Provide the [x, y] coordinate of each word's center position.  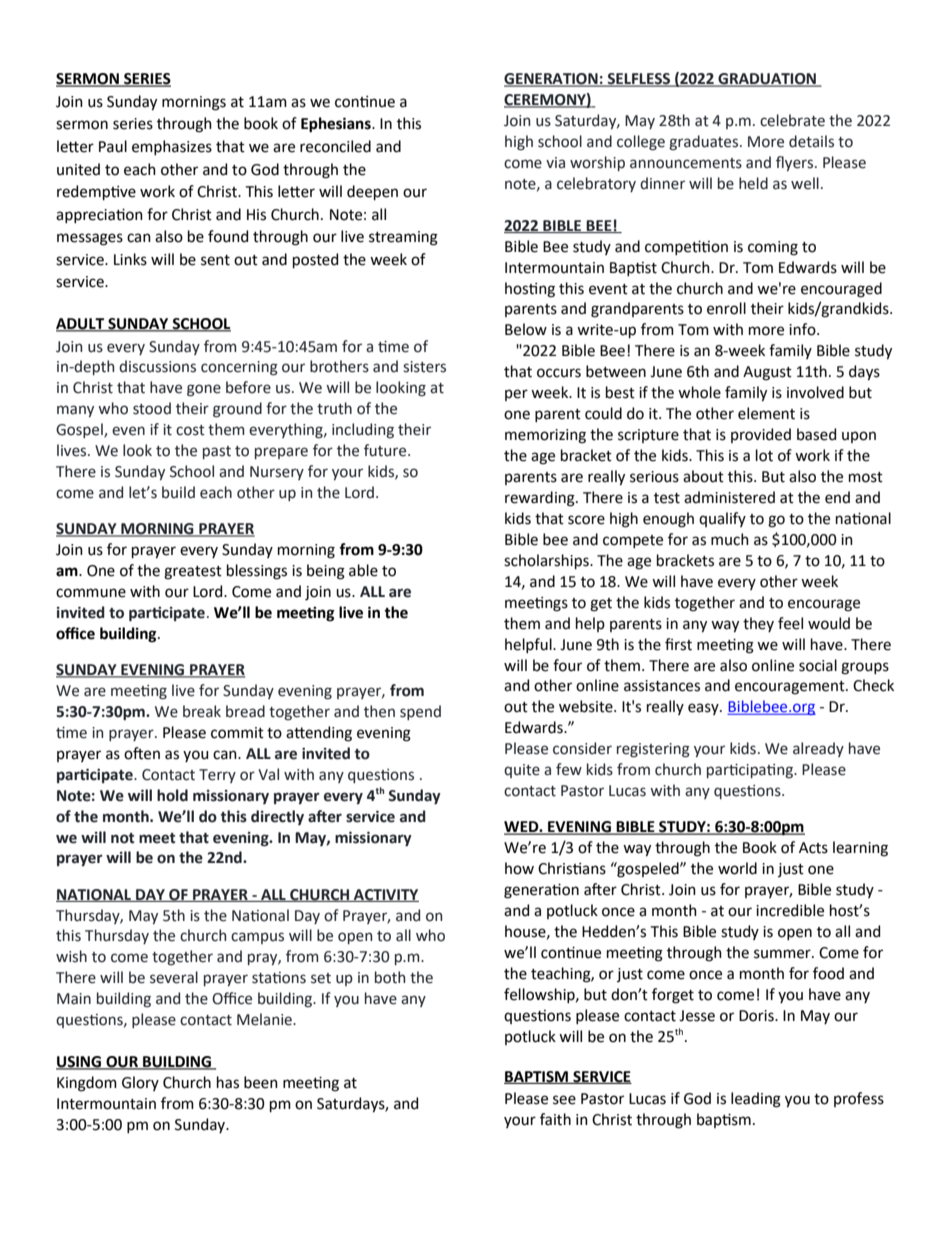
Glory [140, 1083]
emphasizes [172, 147]
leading [756, 1100]
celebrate [792, 120]
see [564, 1100]
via [555, 163]
